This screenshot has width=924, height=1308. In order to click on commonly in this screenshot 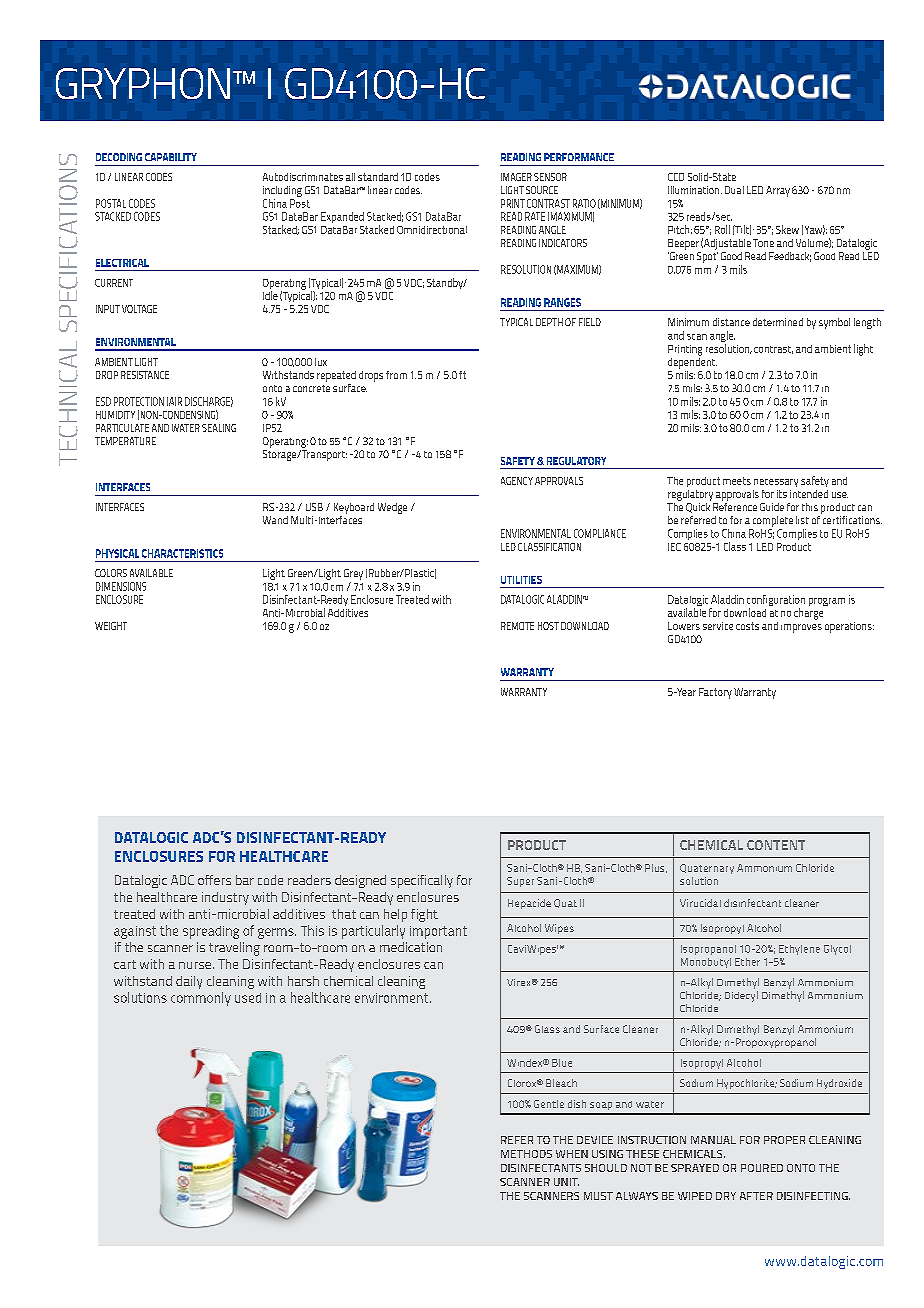, I will do `click(201, 999)`.
